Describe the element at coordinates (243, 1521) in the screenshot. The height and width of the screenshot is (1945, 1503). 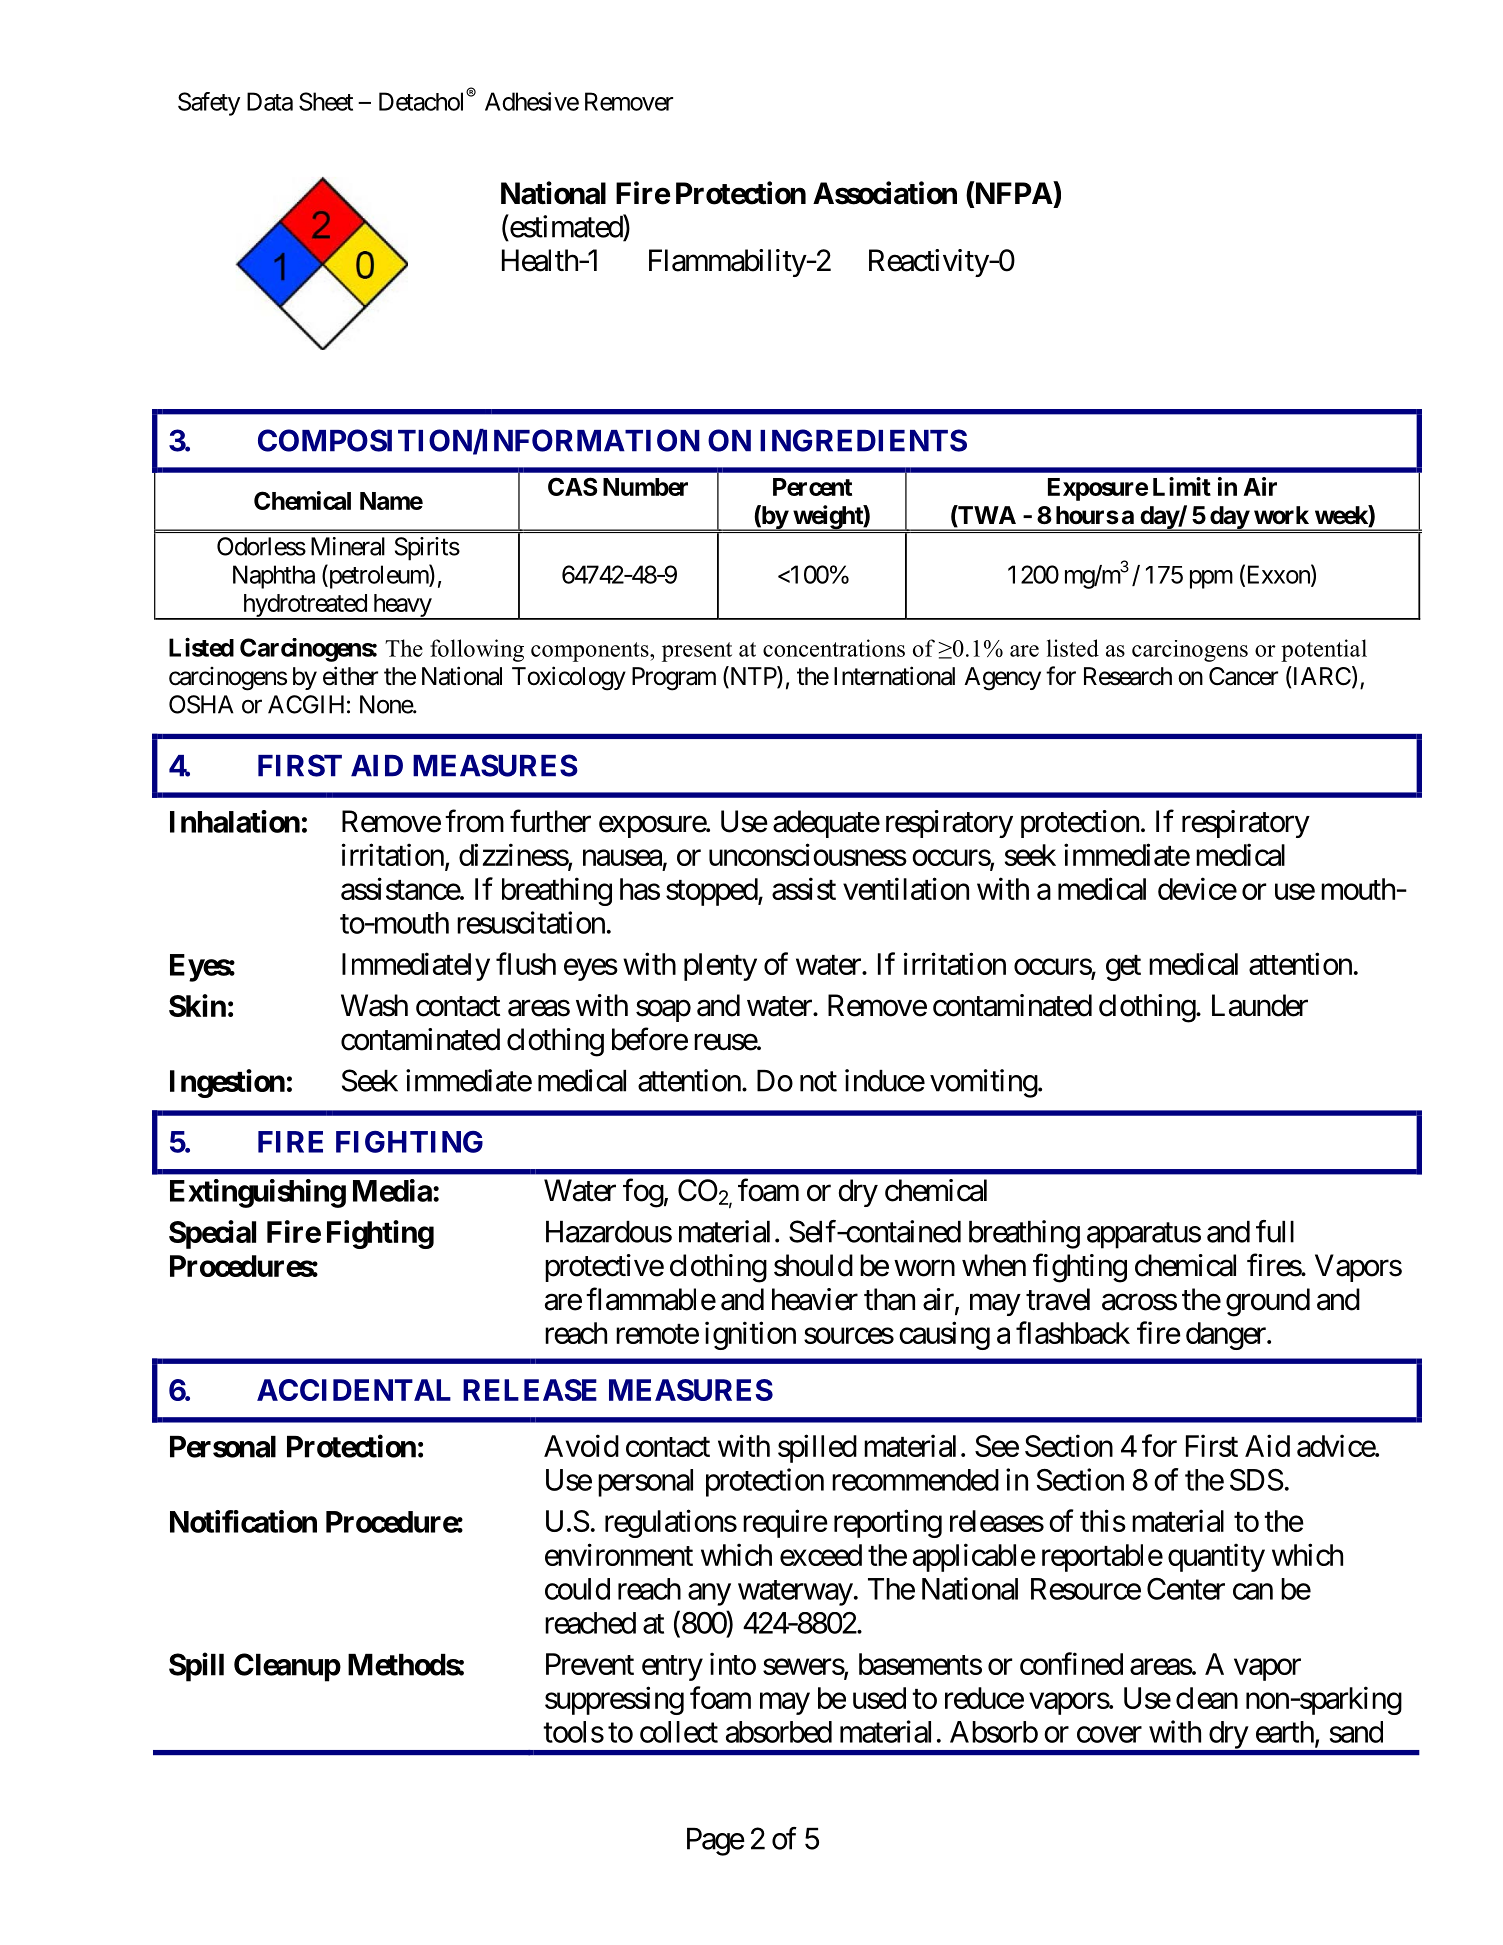
I see `Notification` at that location.
